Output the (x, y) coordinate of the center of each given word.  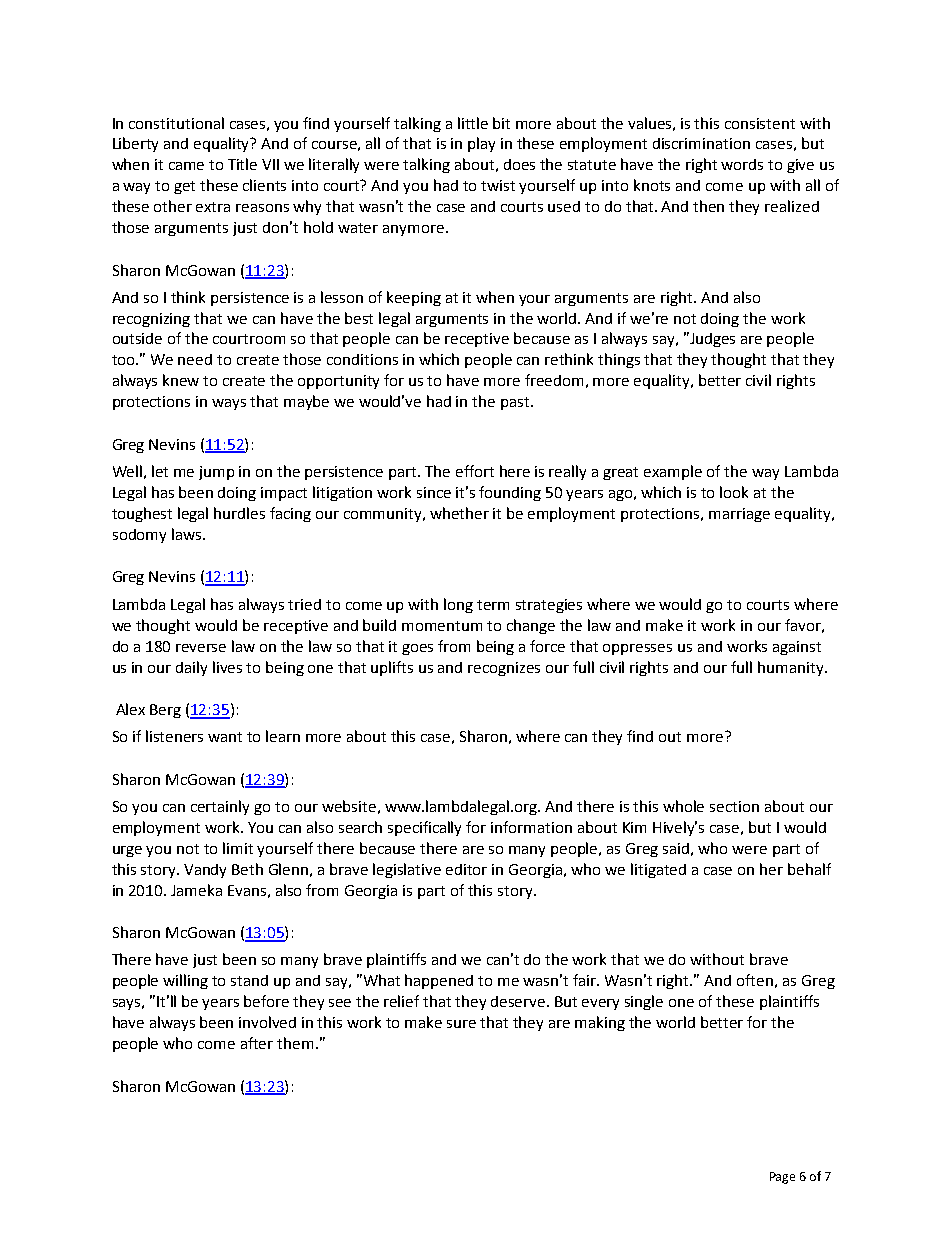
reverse (201, 648)
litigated (658, 870)
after (257, 1043)
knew (181, 380)
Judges (711, 339)
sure (461, 1024)
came (186, 166)
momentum (442, 626)
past (516, 403)
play (481, 144)
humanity (792, 668)
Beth (247, 869)
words (742, 164)
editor (466, 869)
